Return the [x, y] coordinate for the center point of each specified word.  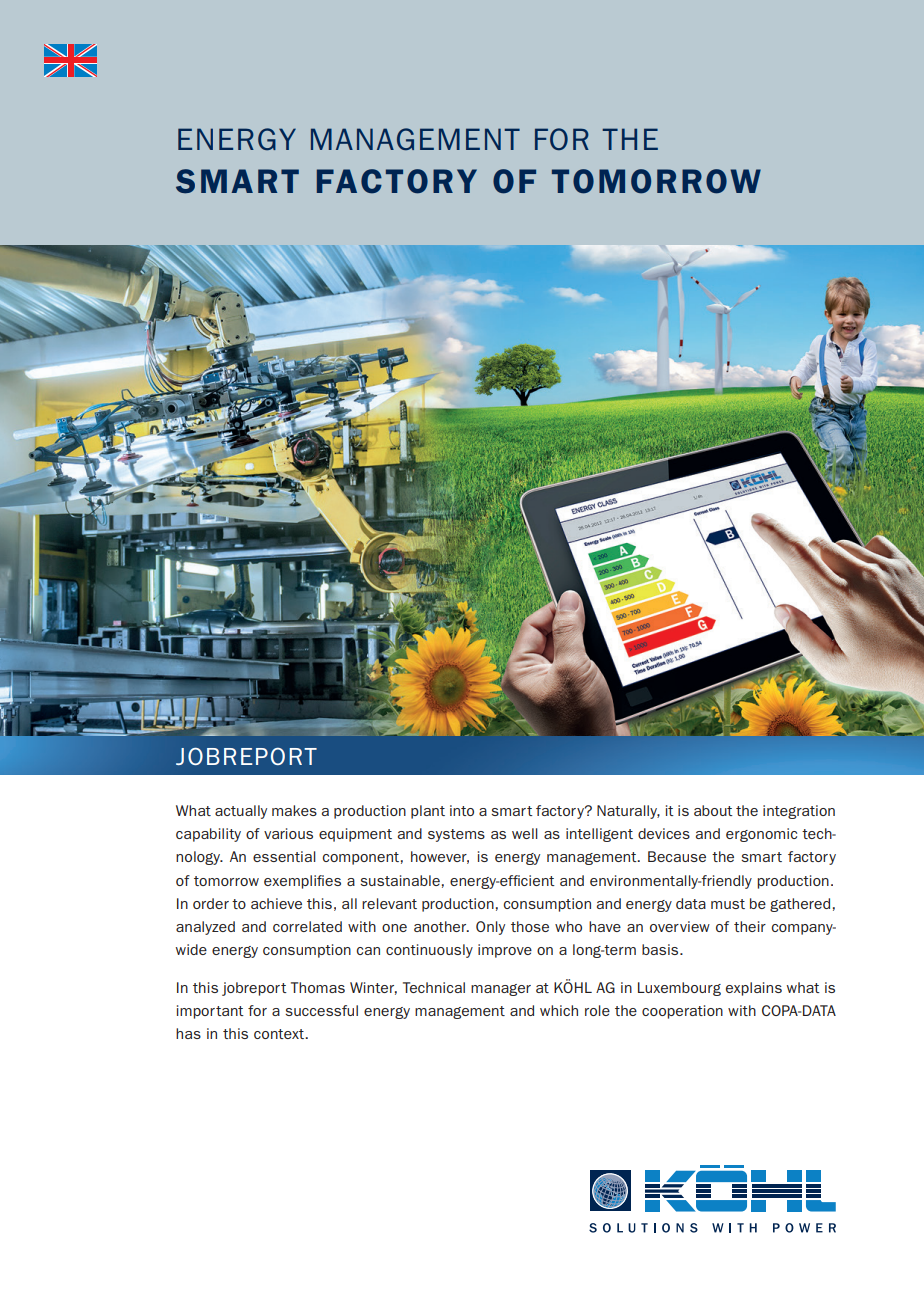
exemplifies [302, 882]
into [462, 810]
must [728, 904]
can [368, 951]
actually [241, 812]
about [713, 810]
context [280, 1034]
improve [505, 951]
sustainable [400, 880]
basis [661, 949]
